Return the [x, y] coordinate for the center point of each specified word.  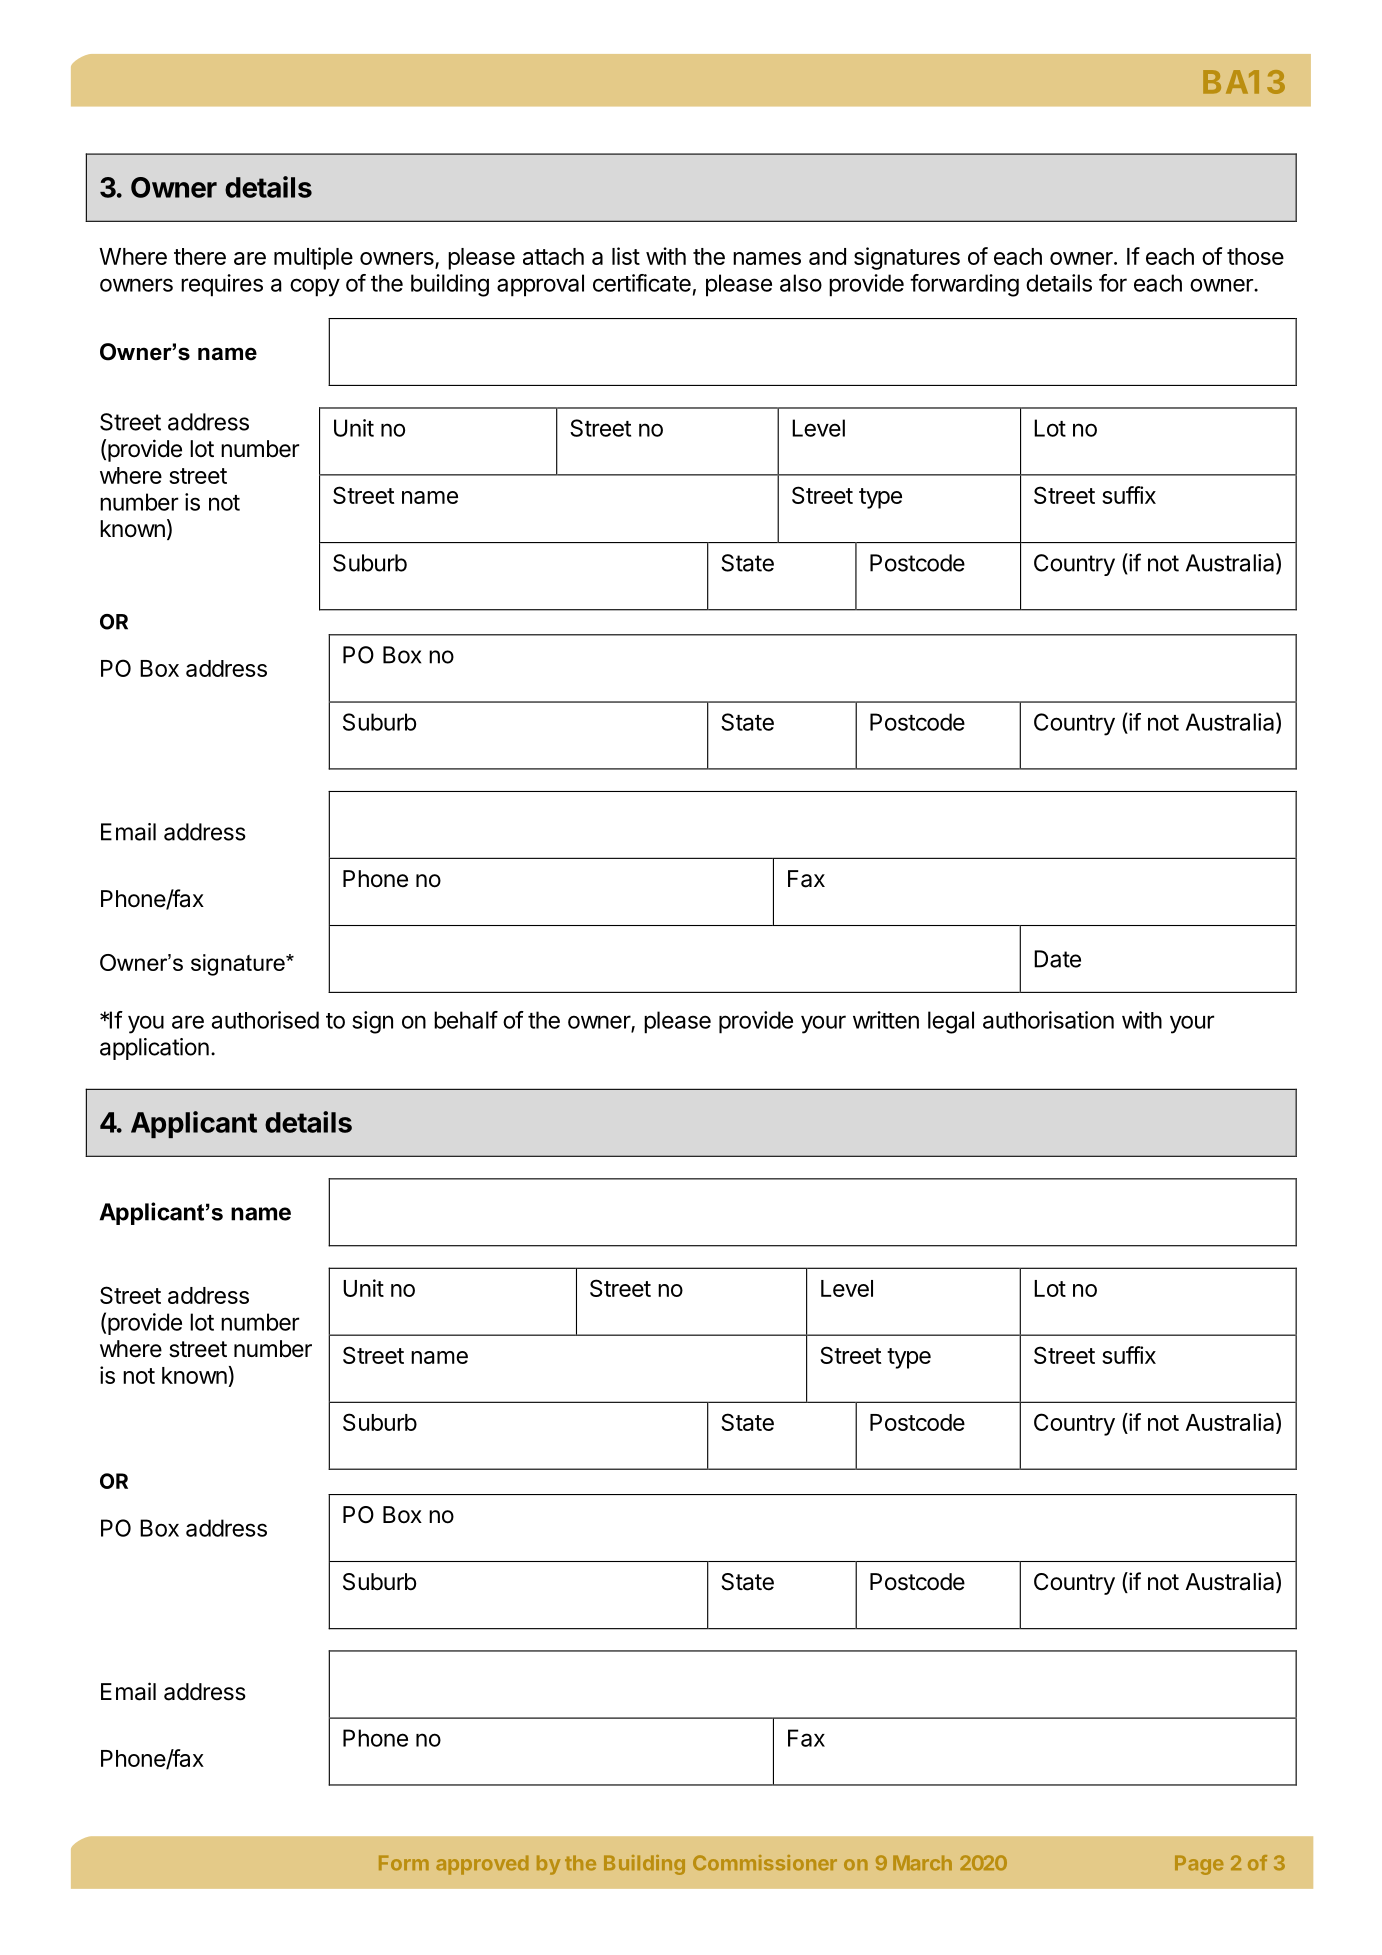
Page [1199, 1865]
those [1255, 256]
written [886, 1020]
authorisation [1048, 1020]
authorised [265, 1020]
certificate [642, 283]
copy [315, 287]
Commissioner [765, 1863]
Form [404, 1863]
